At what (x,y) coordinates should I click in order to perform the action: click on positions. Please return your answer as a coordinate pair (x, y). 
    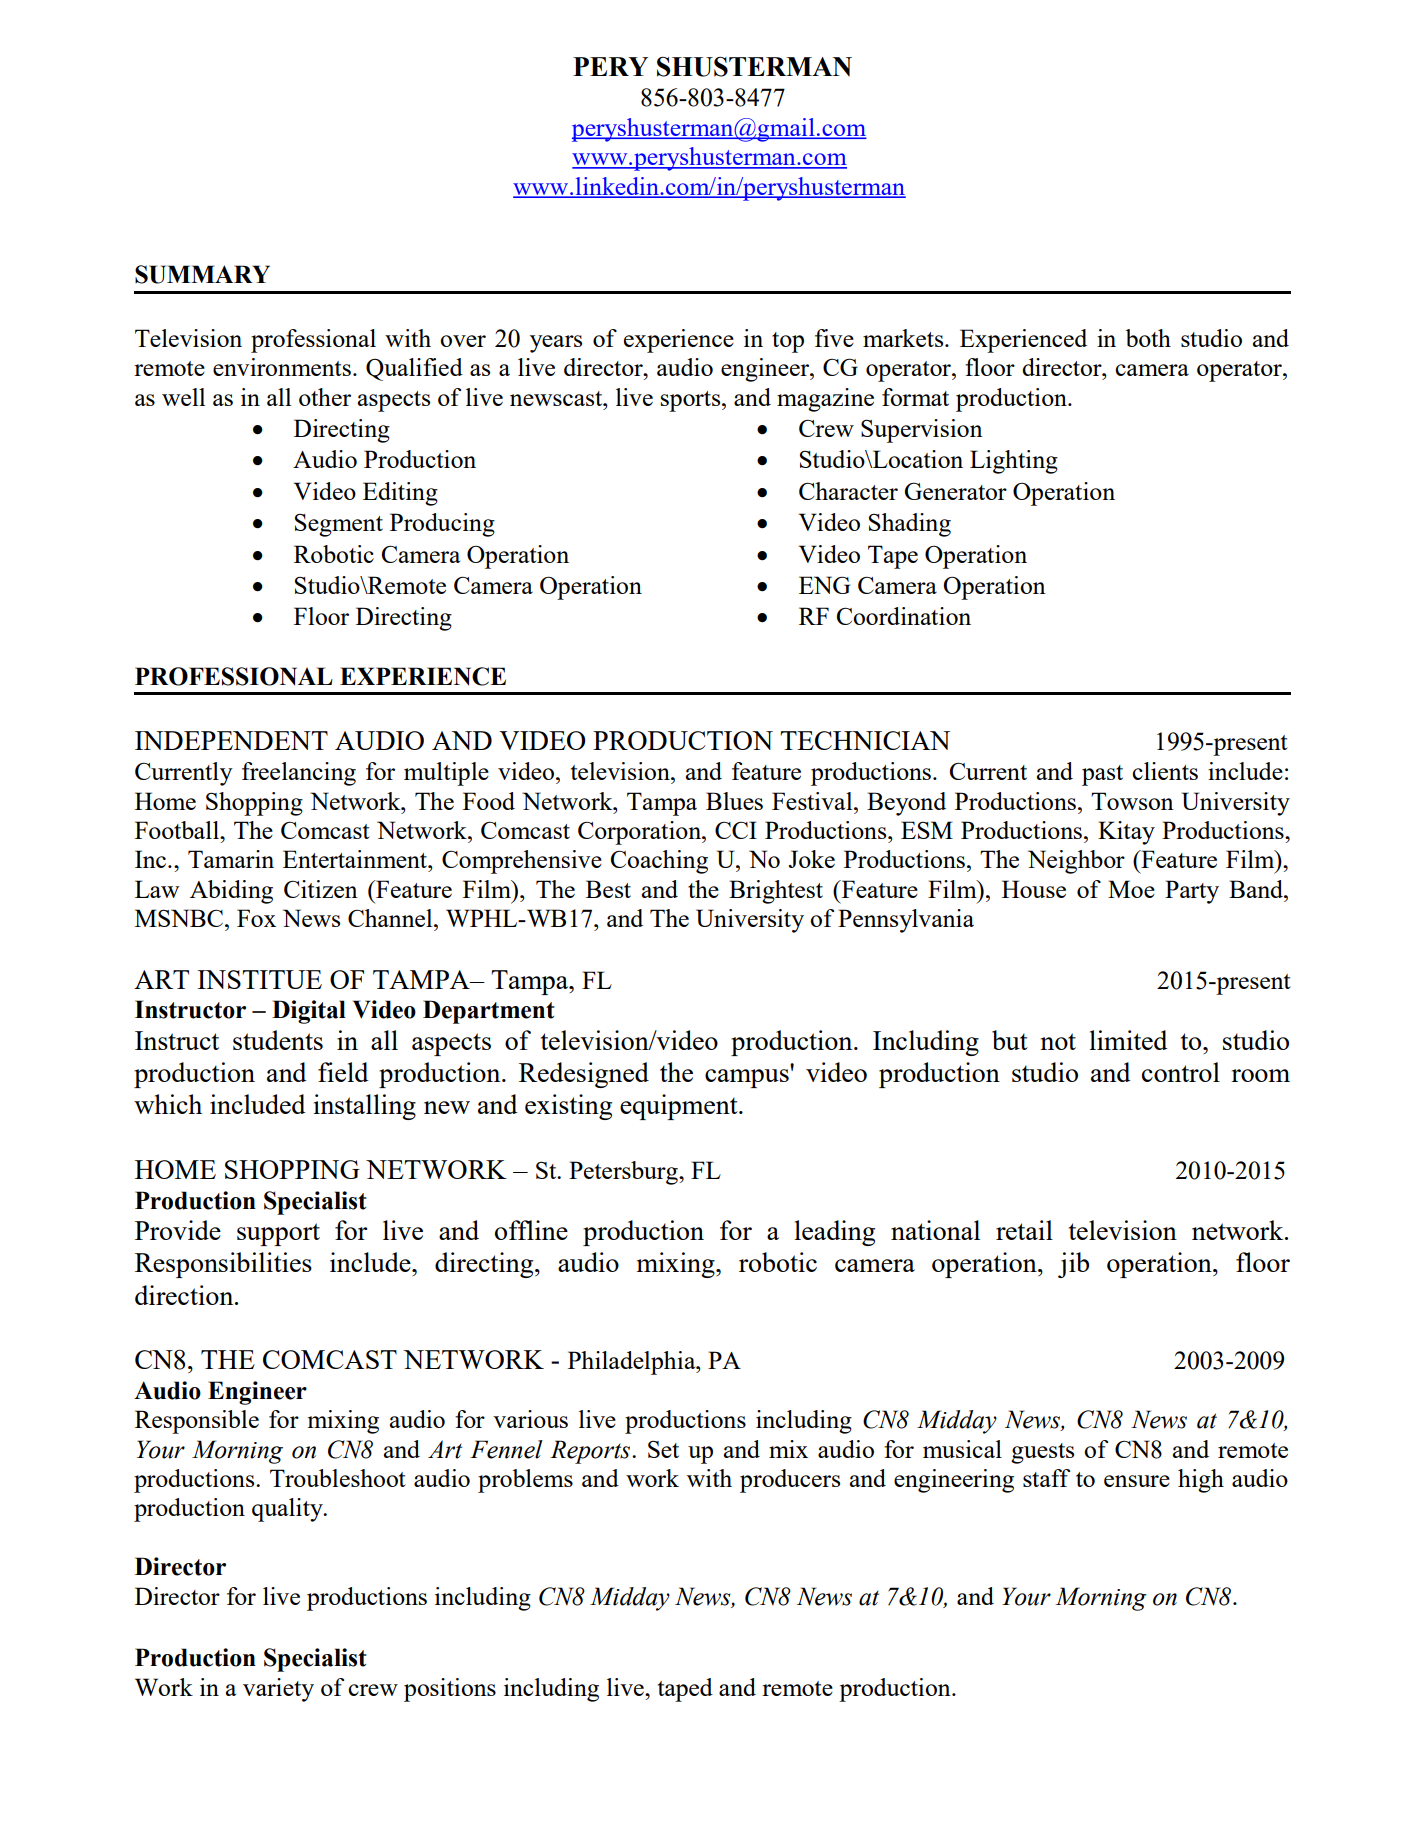
    Looking at the image, I should click on (450, 1690).
